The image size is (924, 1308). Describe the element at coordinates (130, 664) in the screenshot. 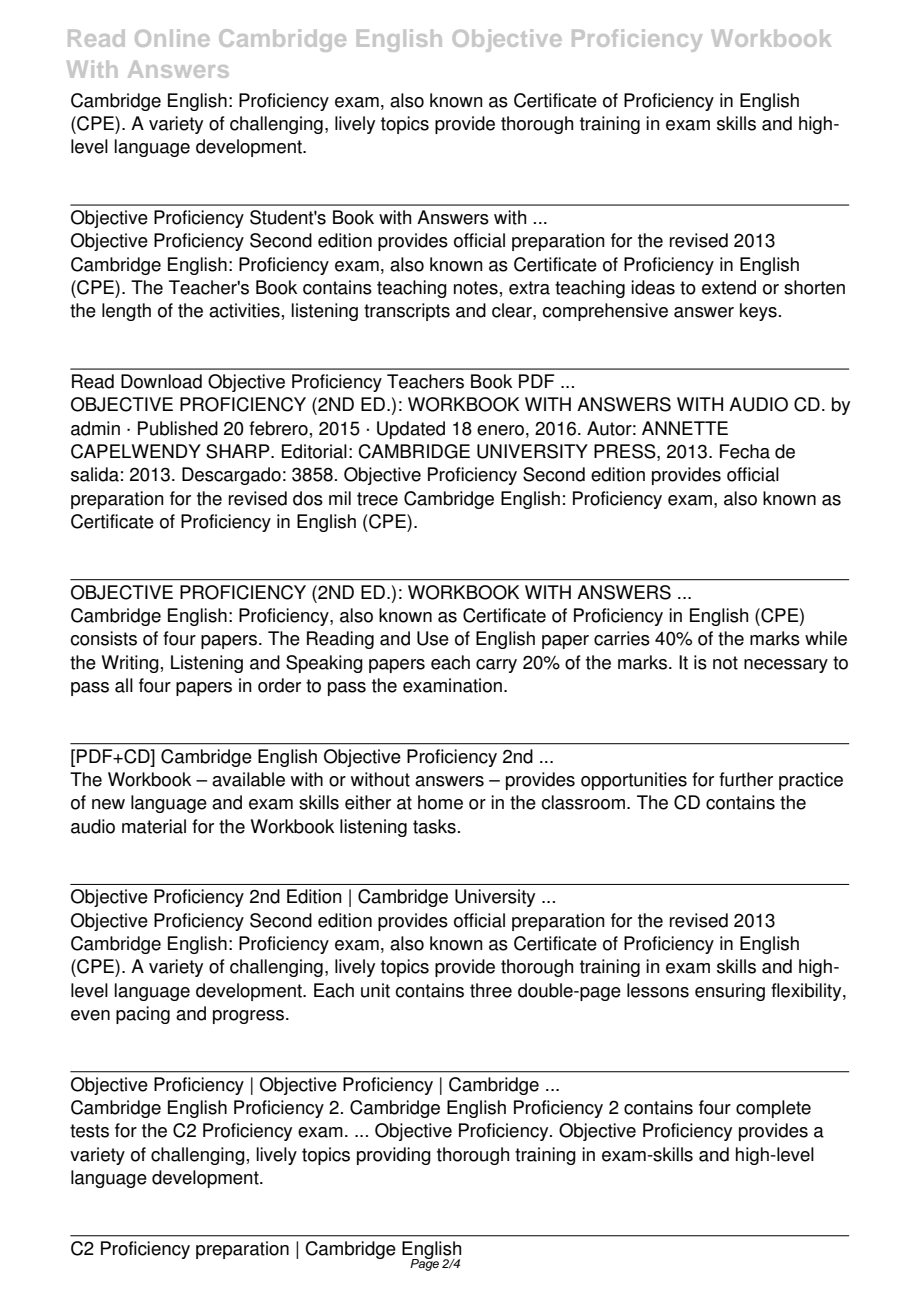

I see `Writing` at that location.
